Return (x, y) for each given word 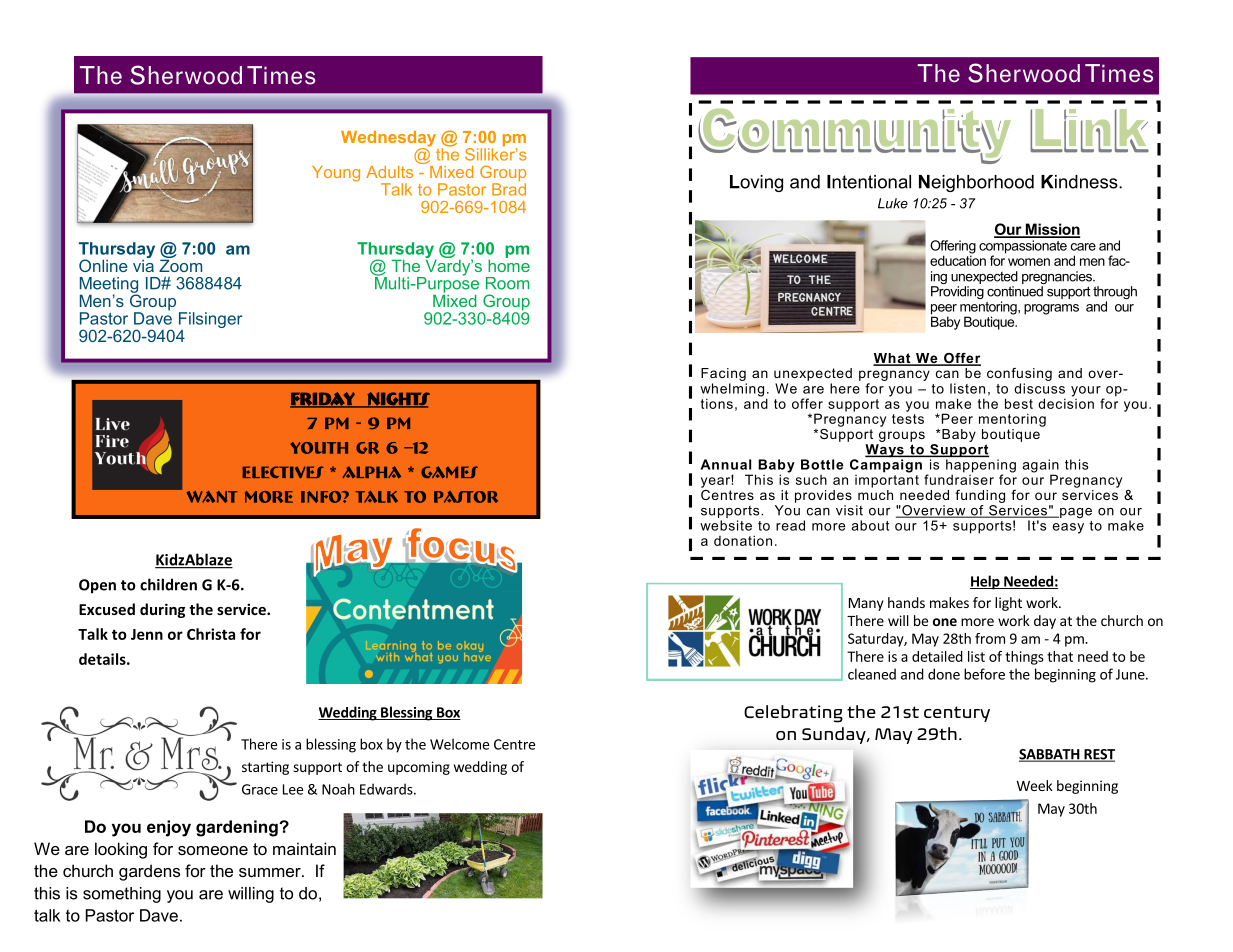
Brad (509, 188)
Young (336, 174)
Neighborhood (976, 183)
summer (271, 872)
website (726, 525)
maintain (304, 848)
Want (212, 497)
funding (980, 496)
